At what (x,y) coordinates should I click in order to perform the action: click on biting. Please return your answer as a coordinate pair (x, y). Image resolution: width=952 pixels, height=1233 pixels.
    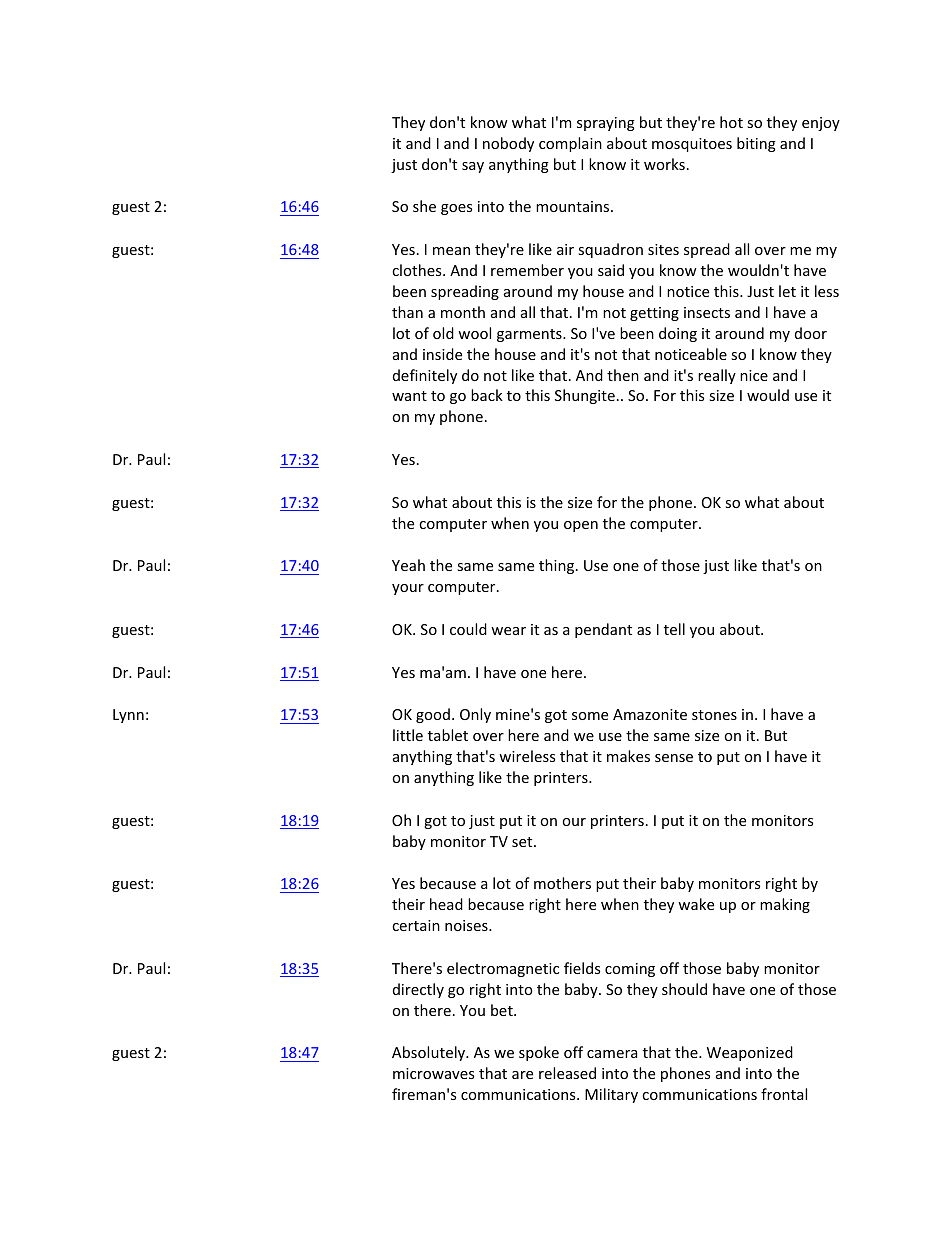
    Looking at the image, I should click on (756, 144).
